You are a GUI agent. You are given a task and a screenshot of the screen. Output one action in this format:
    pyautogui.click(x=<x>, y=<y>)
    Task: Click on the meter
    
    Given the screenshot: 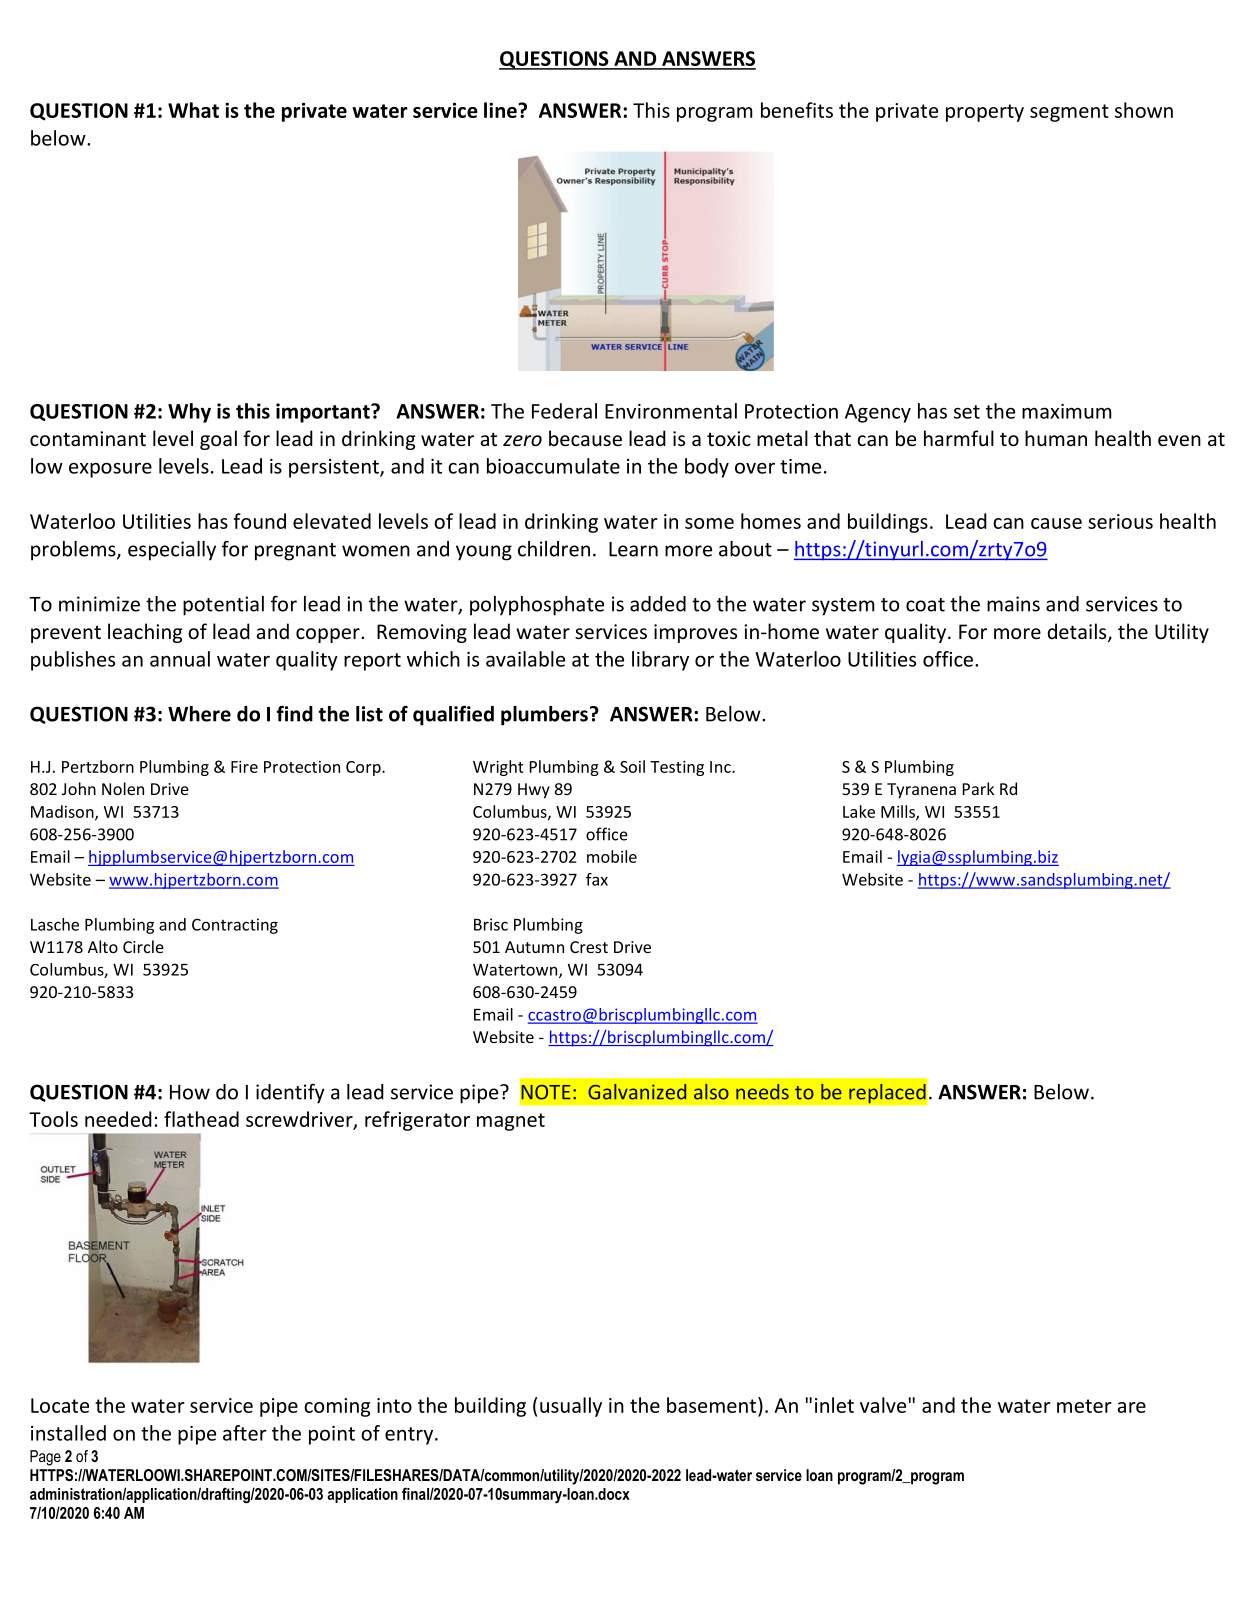 What is the action you would take?
    pyautogui.click(x=1084, y=1406)
